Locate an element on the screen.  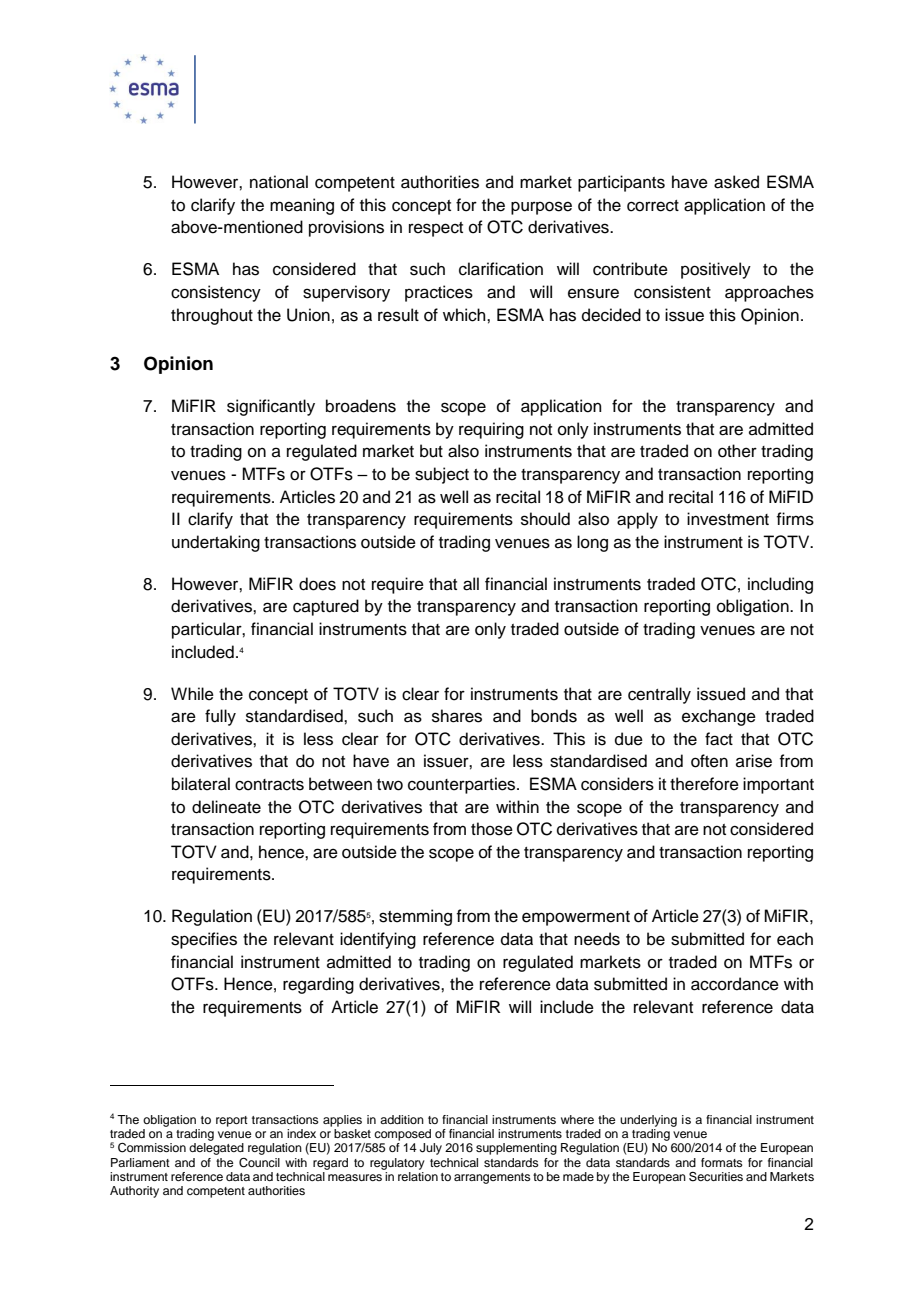
national is located at coordinates (279, 182).
